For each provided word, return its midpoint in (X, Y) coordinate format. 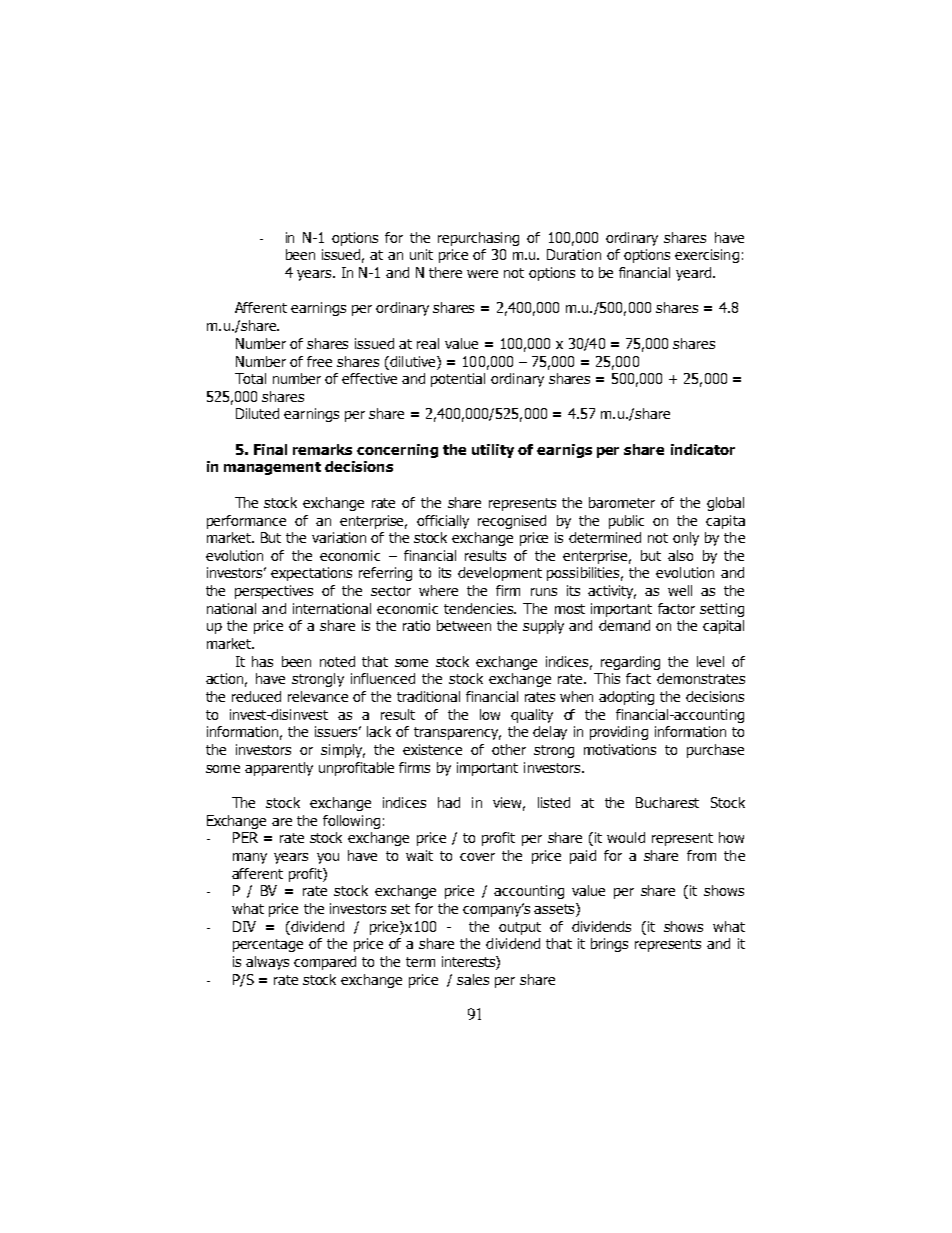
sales (473, 979)
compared (325, 963)
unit (421, 254)
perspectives (274, 592)
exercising (707, 256)
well (680, 590)
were (482, 274)
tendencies (480, 608)
